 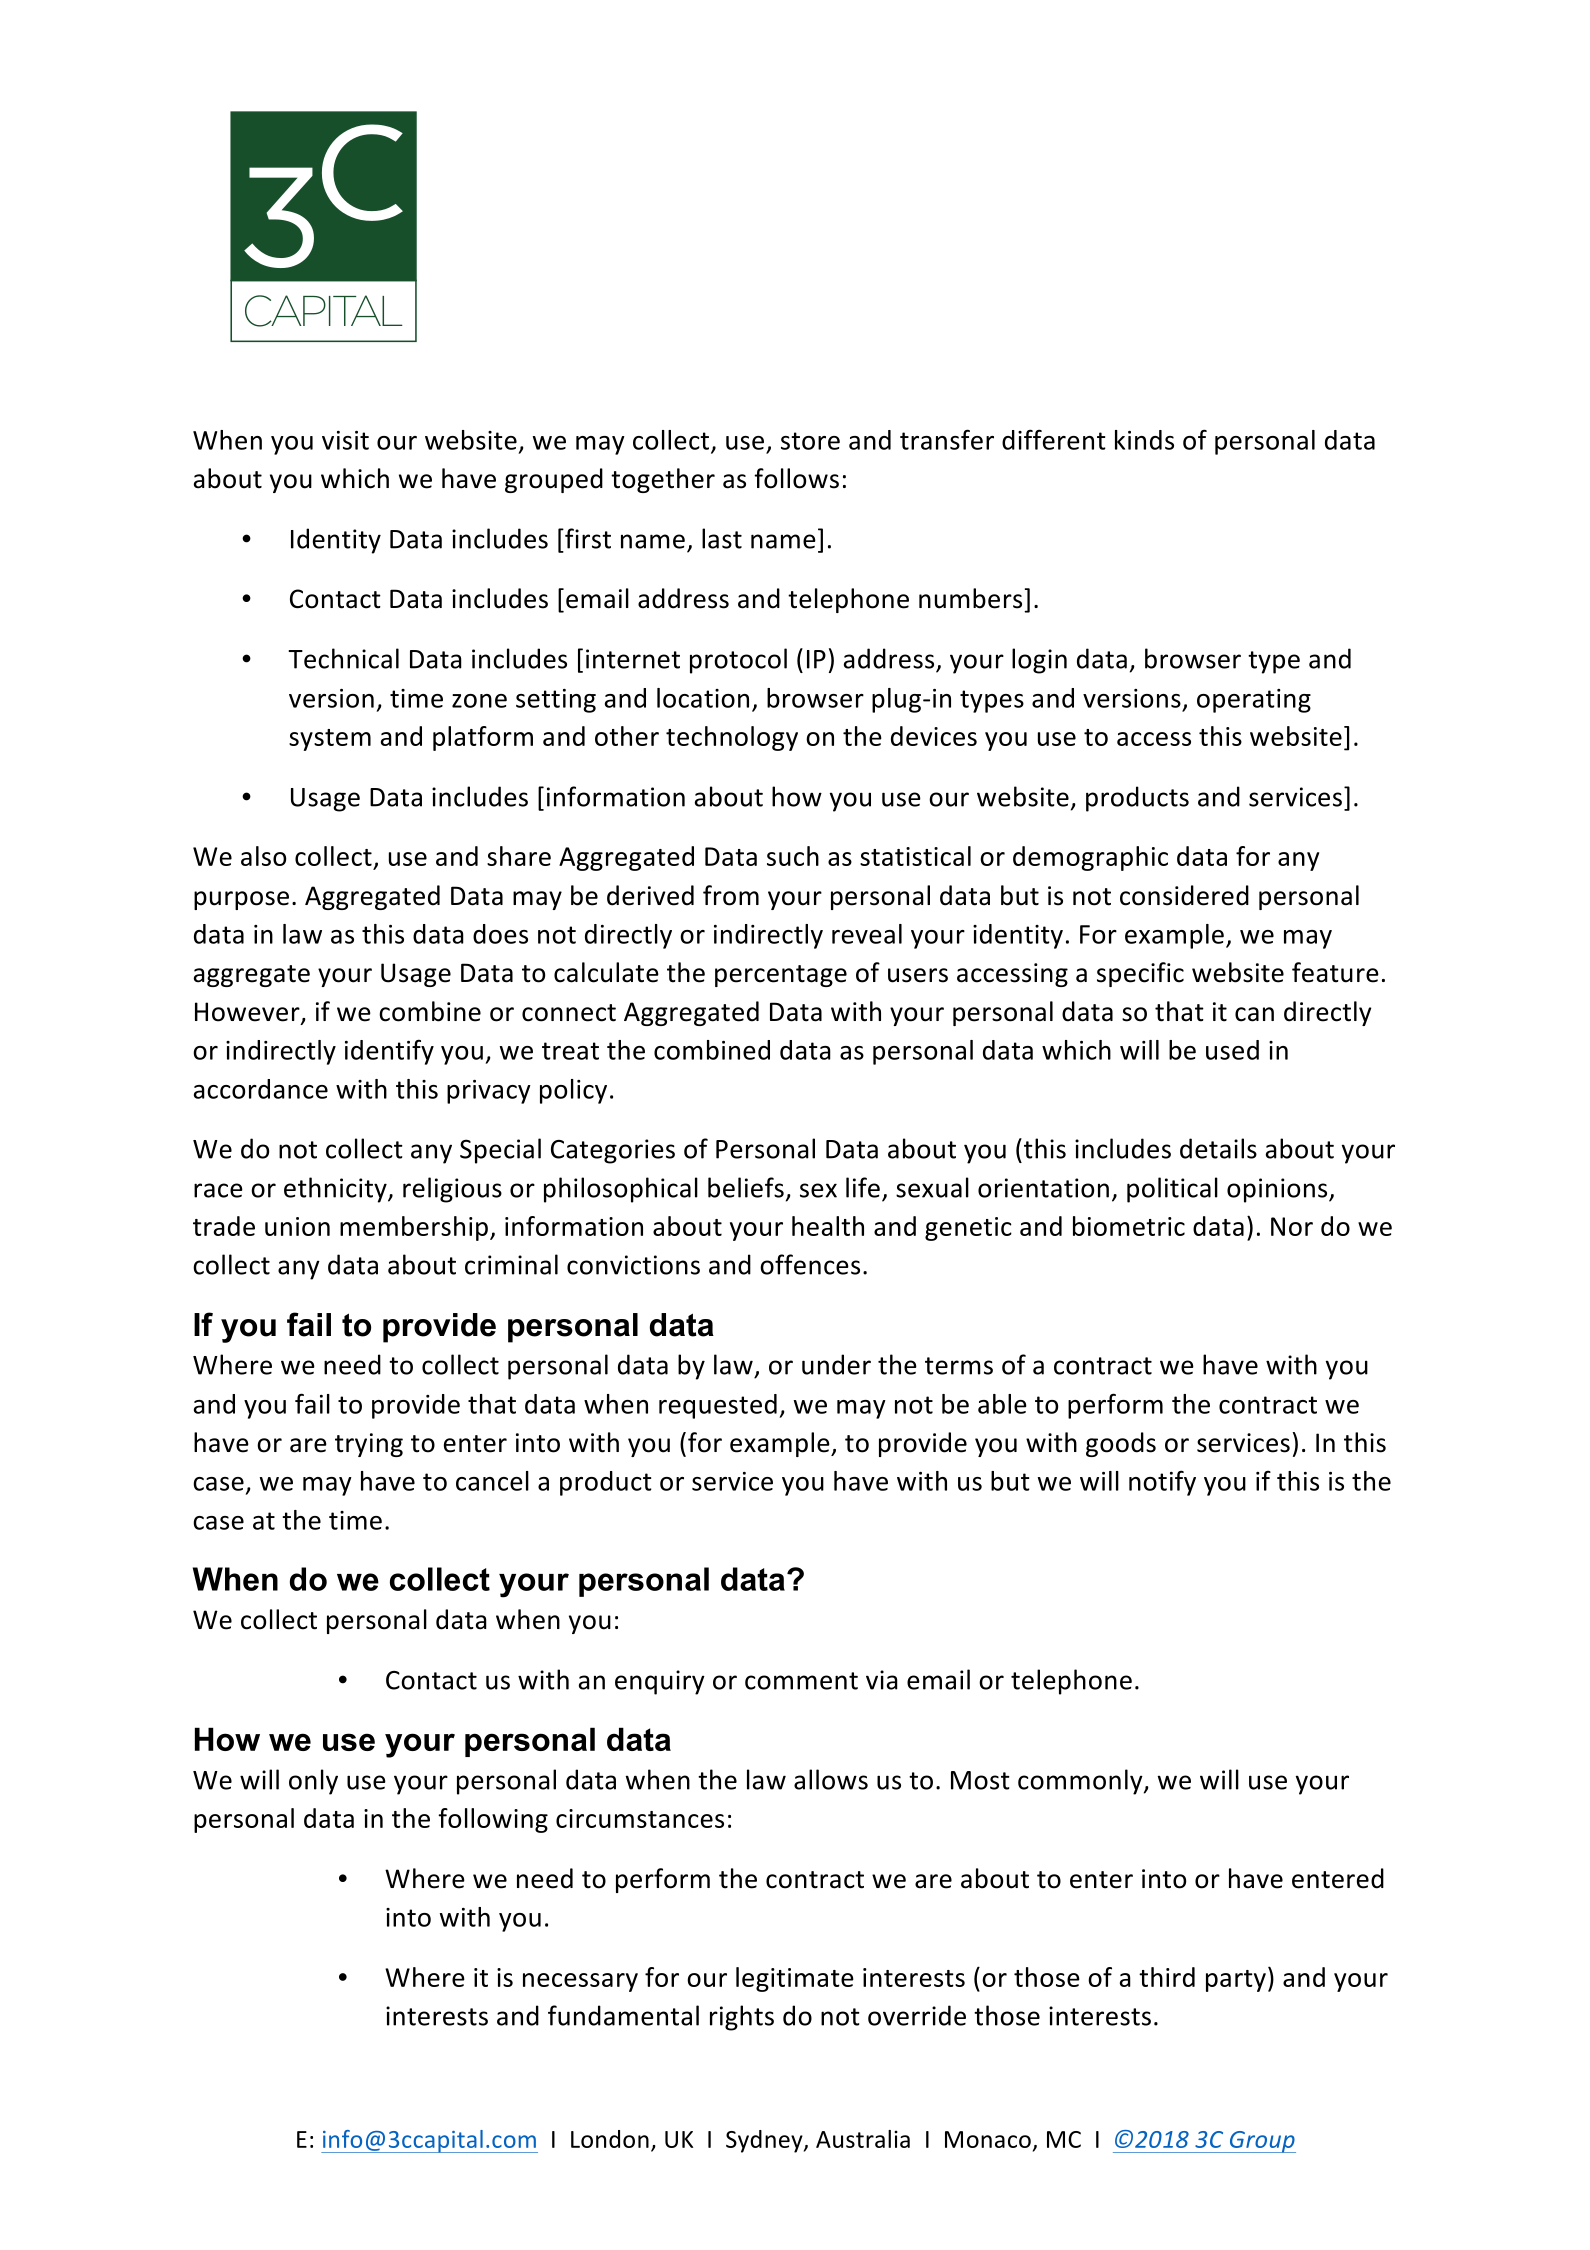 What do you see at coordinates (389, 1052) in the image?
I see `identify` at bounding box center [389, 1052].
